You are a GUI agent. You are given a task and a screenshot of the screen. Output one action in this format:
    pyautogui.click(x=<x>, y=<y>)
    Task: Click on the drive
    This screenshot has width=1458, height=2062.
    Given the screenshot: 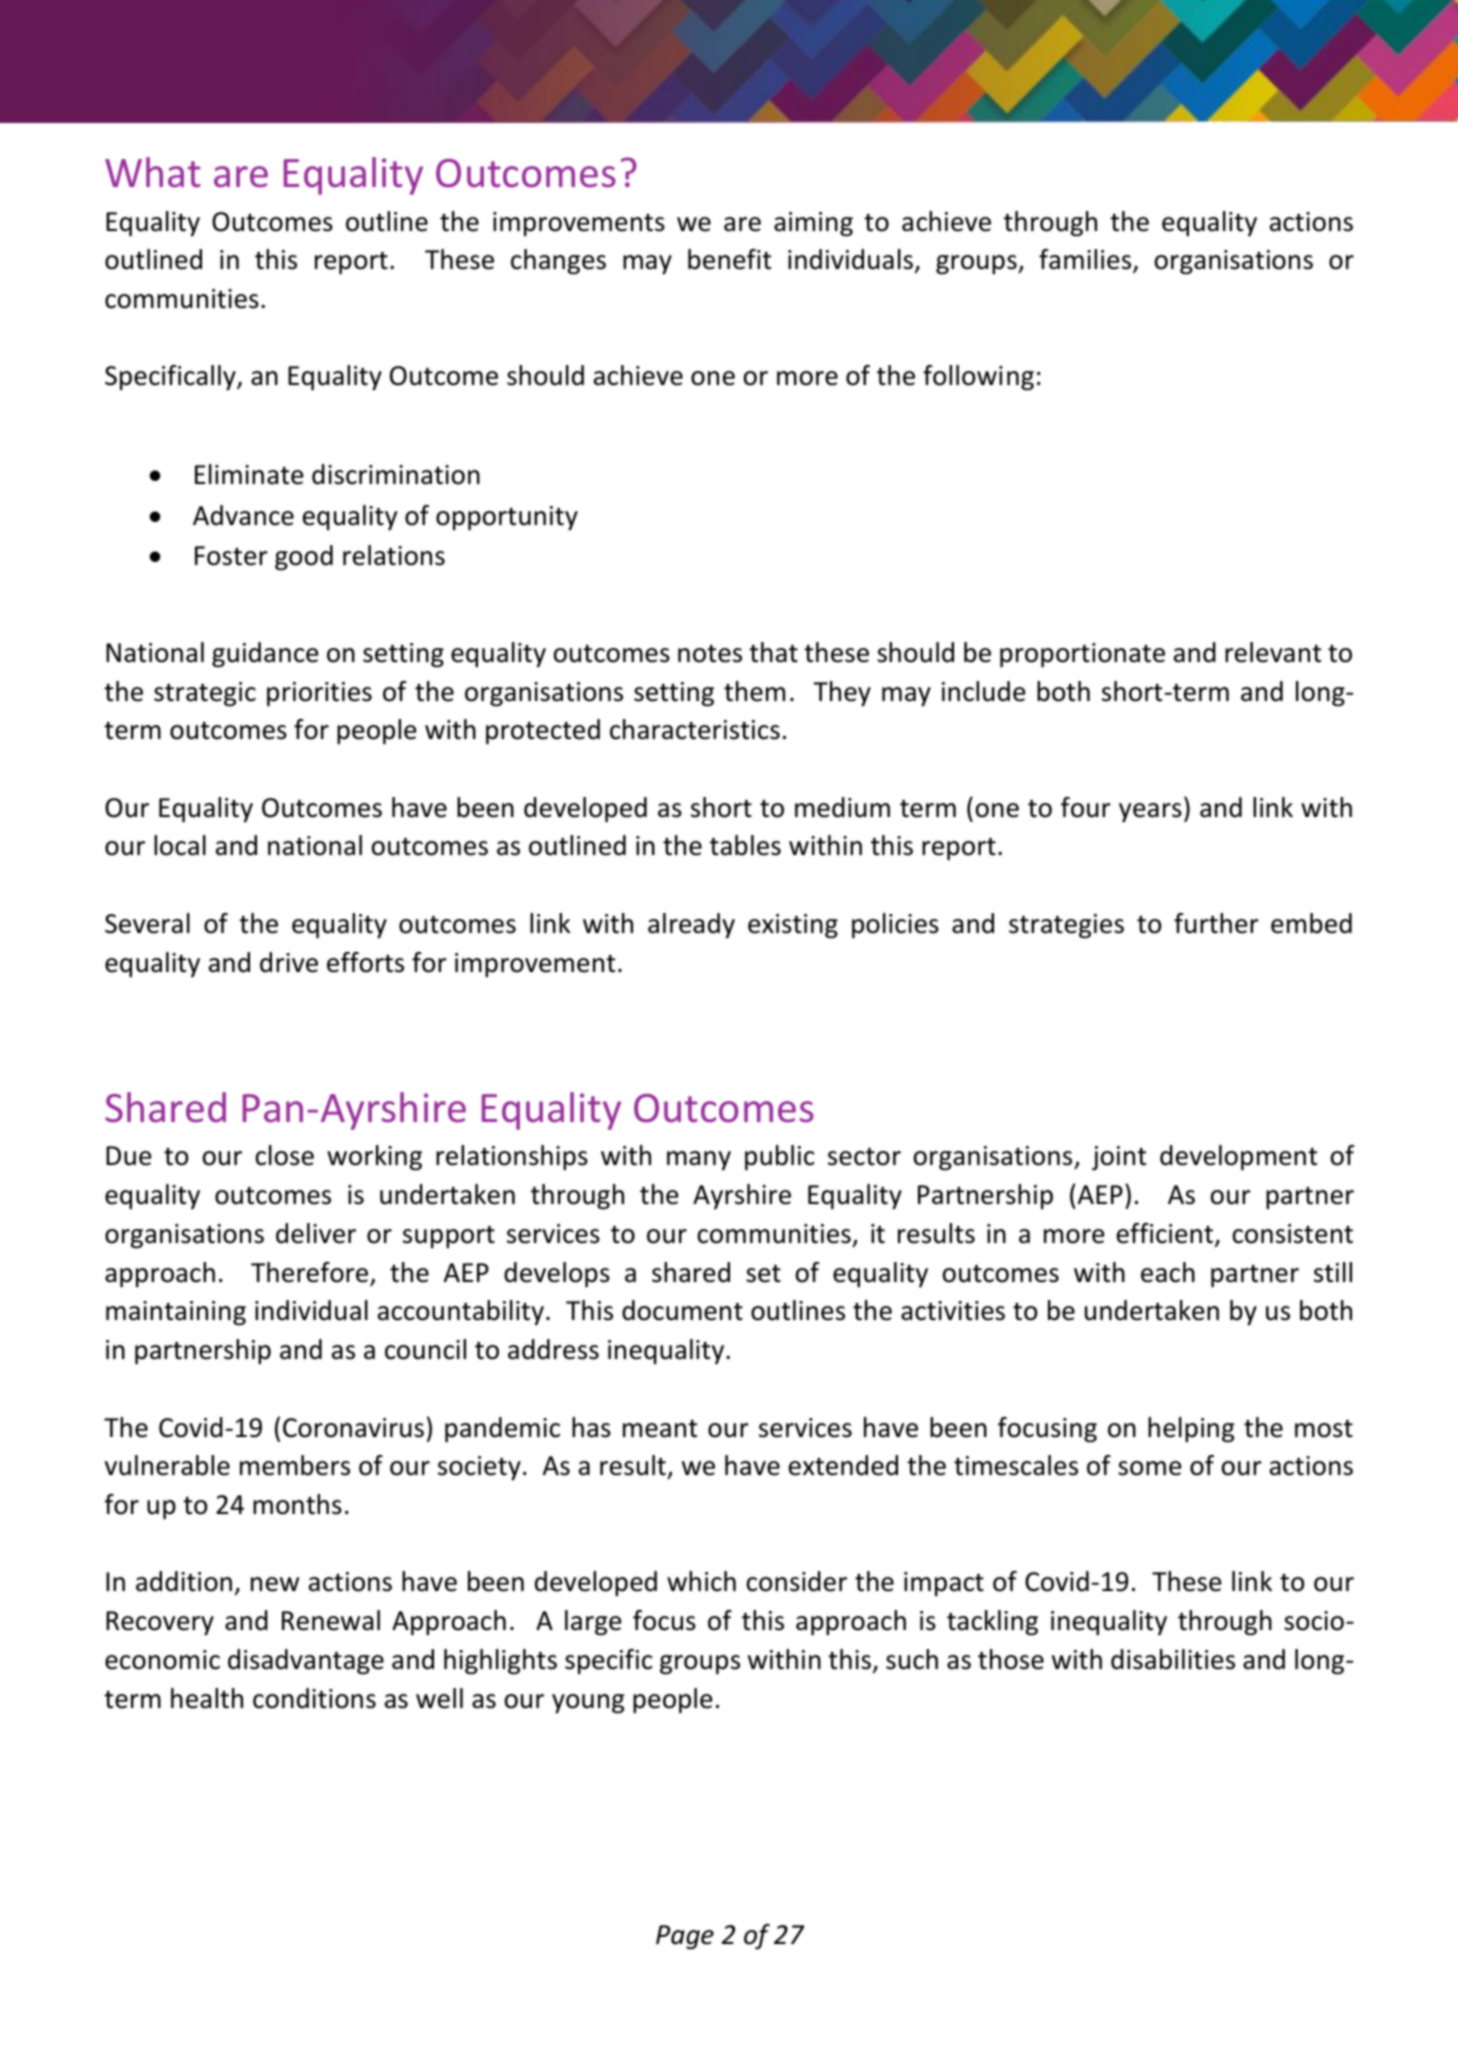 What is the action you would take?
    pyautogui.click(x=289, y=962)
